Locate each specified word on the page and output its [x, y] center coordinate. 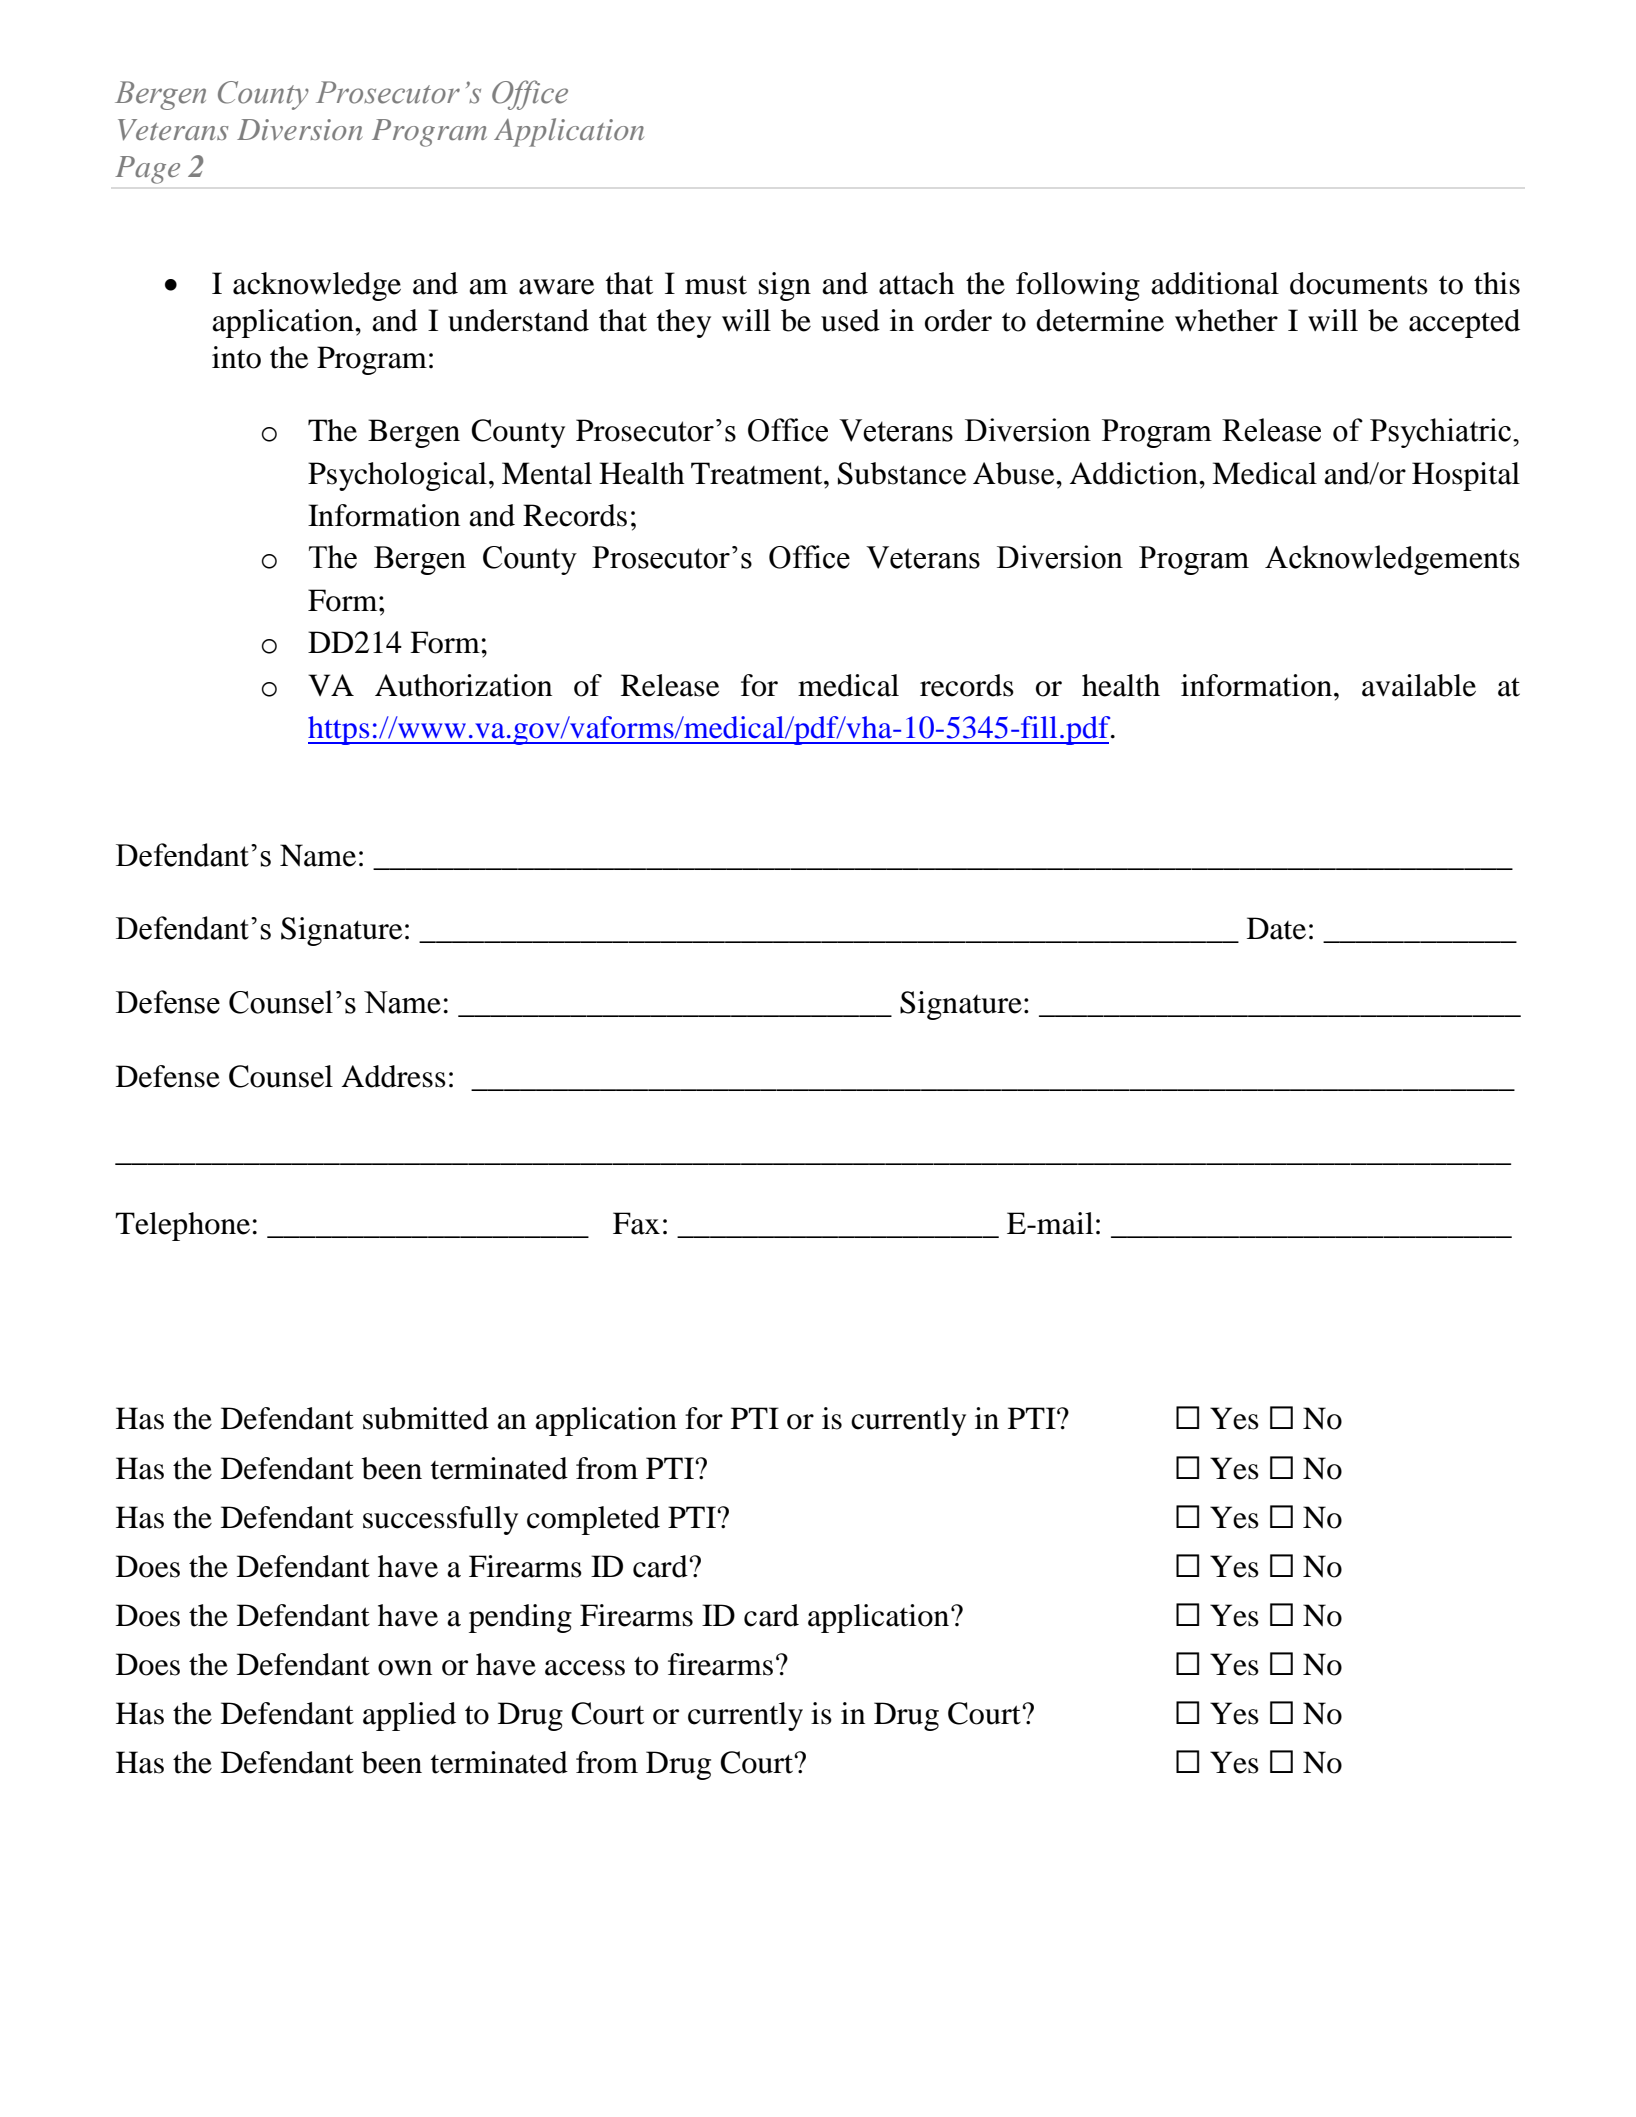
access [585, 1668]
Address [394, 1076]
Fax [636, 1223]
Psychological [397, 476]
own [405, 1668]
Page [147, 170]
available [1419, 685]
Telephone [182, 1226]
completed [593, 1520]
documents [1359, 283]
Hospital [1466, 476]
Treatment [758, 473]
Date [1276, 928]
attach [917, 283]
